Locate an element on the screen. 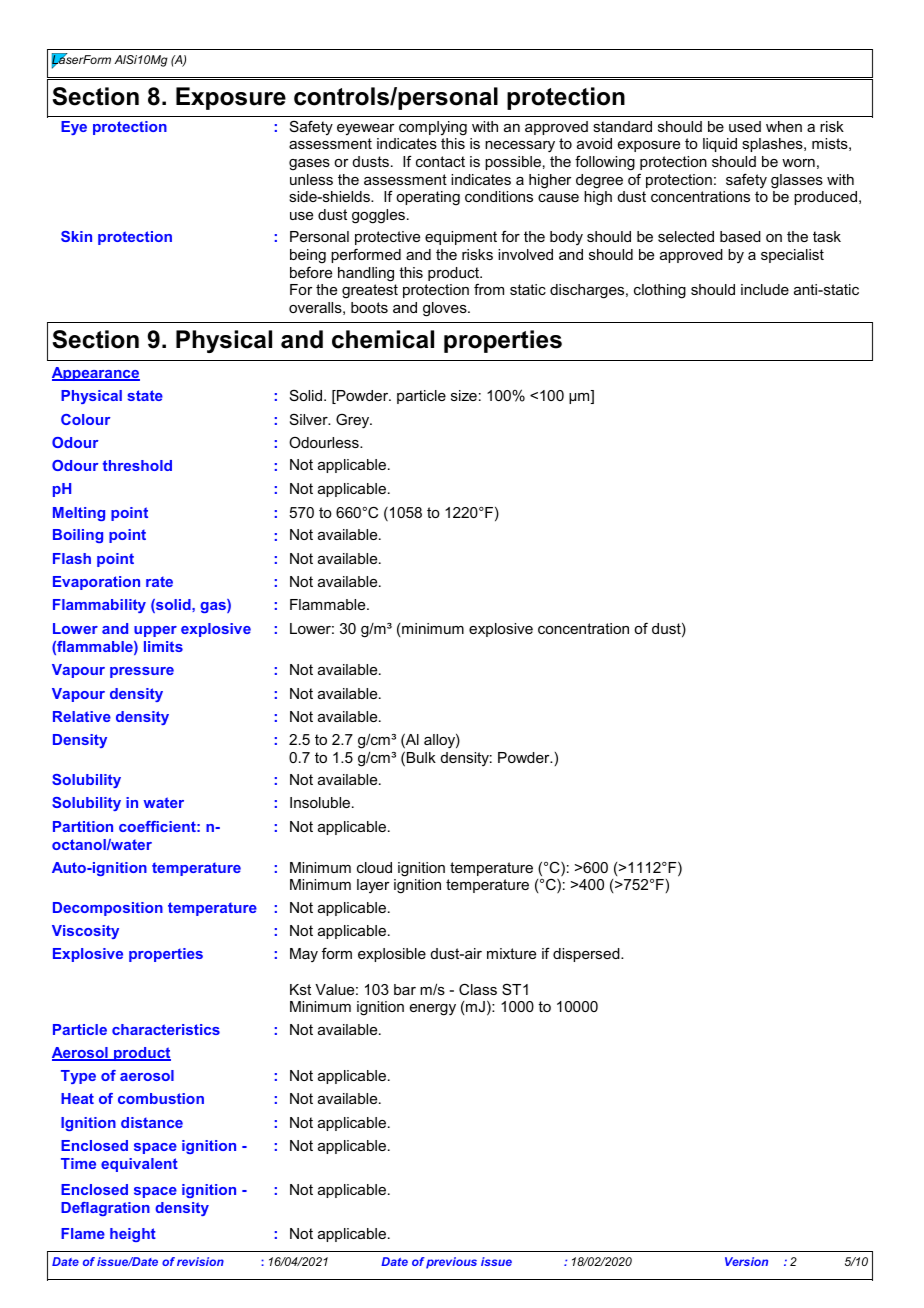 The width and height of the screenshot is (924, 1308). Skin is located at coordinates (76, 236).
